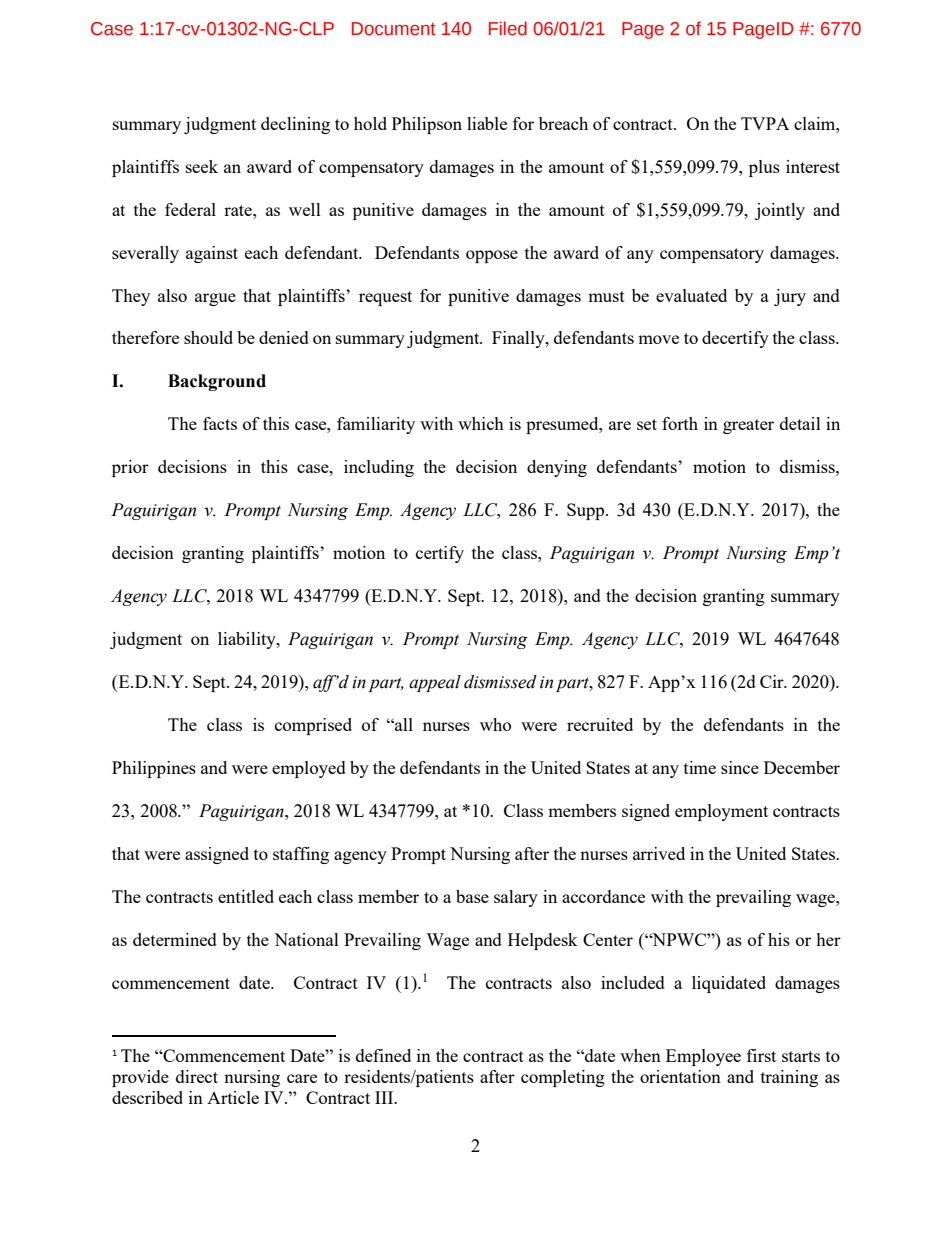 This document has height=1233, width=952. What do you see at coordinates (197, 1076) in the document?
I see `direct` at bounding box center [197, 1076].
